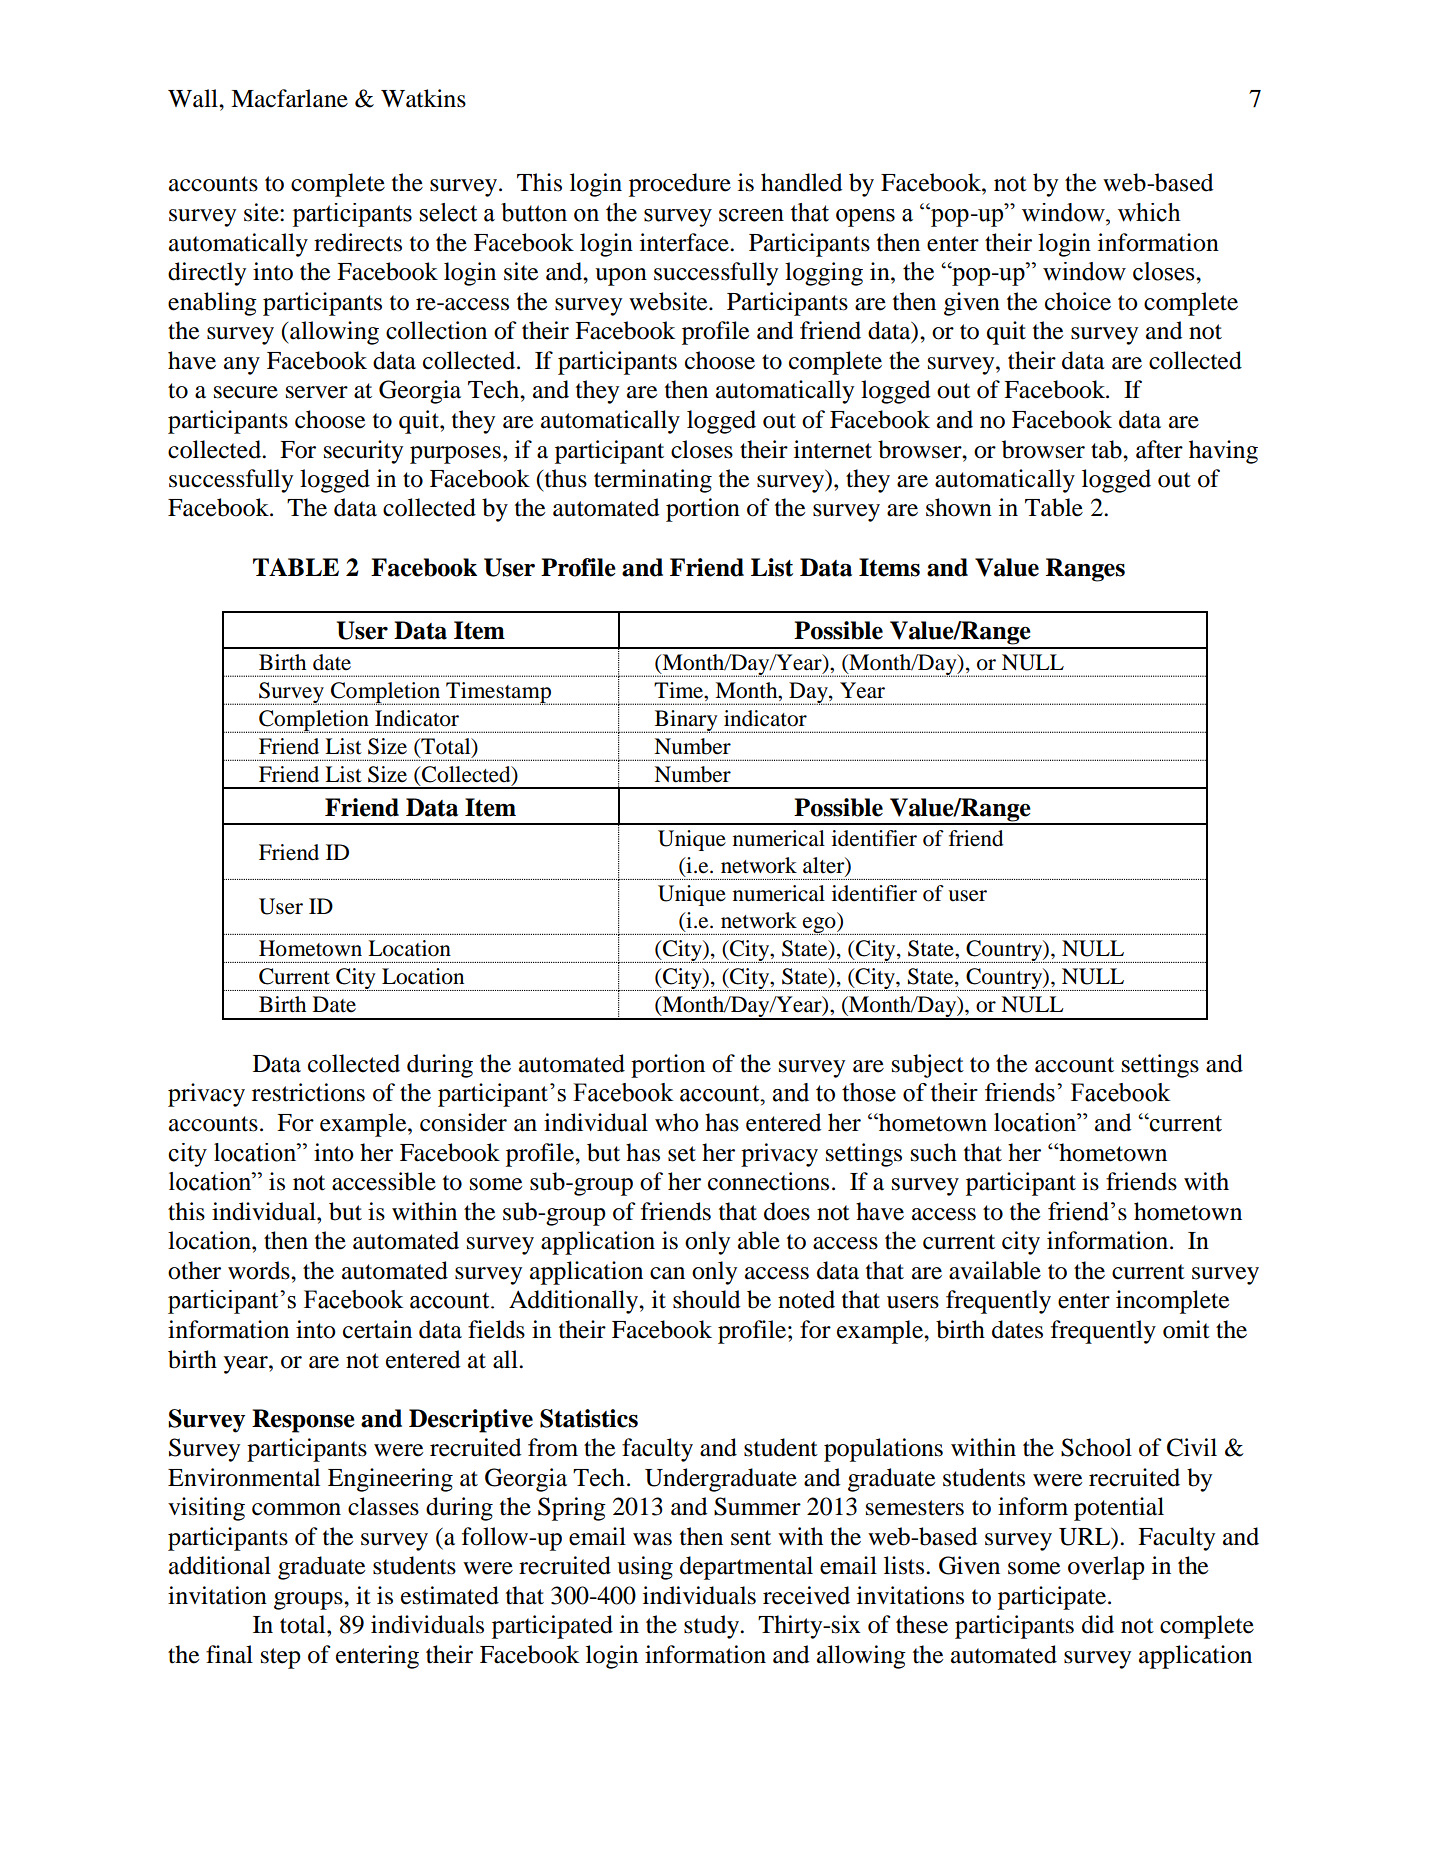 Image resolution: width=1430 pixels, height=1850 pixels. What do you see at coordinates (686, 721) in the document?
I see `Binary` at bounding box center [686, 721].
